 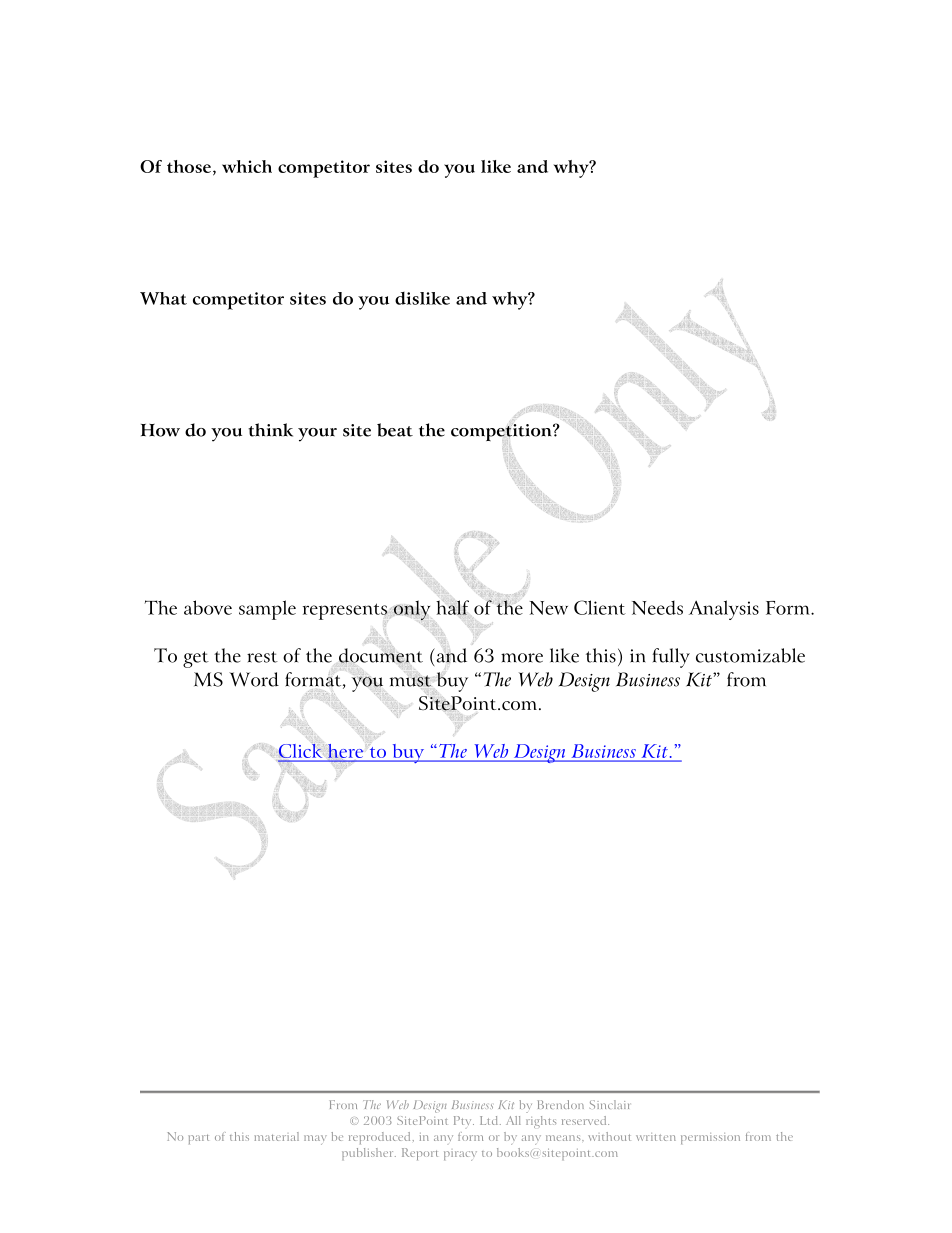 What do you see at coordinates (502, 433) in the document?
I see `competition` at bounding box center [502, 433].
